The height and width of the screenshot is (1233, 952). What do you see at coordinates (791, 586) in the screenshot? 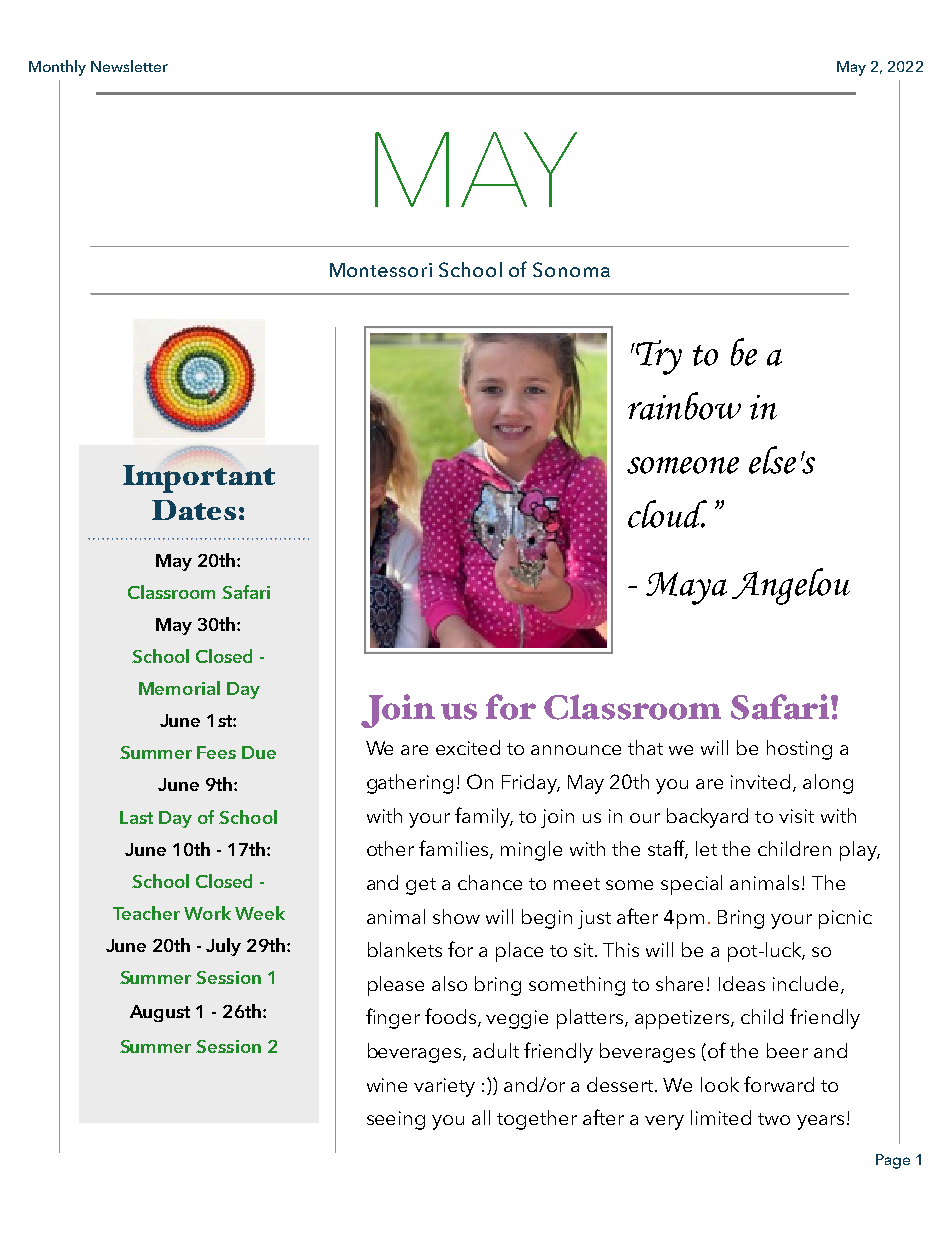
I see `Angelou` at bounding box center [791, 586].
